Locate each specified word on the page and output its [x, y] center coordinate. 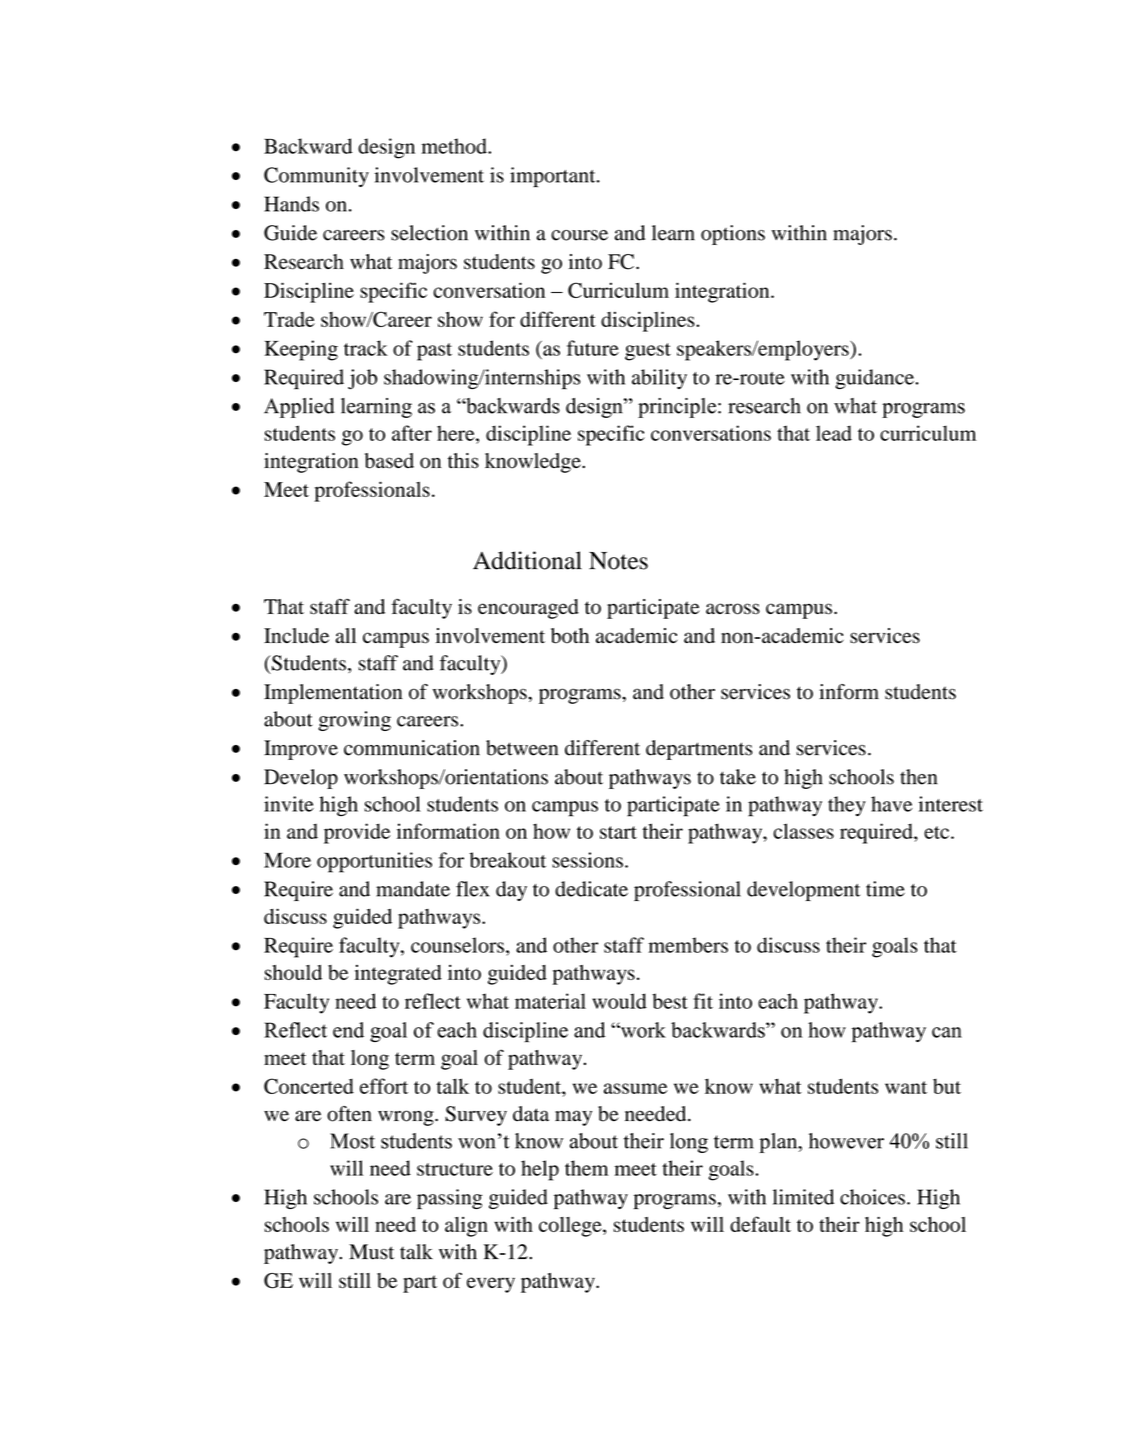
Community [316, 177]
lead [834, 433]
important [554, 177]
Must [371, 1252]
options [733, 235]
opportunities [374, 862]
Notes [618, 561]
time [885, 889]
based [389, 461]
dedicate [591, 889]
